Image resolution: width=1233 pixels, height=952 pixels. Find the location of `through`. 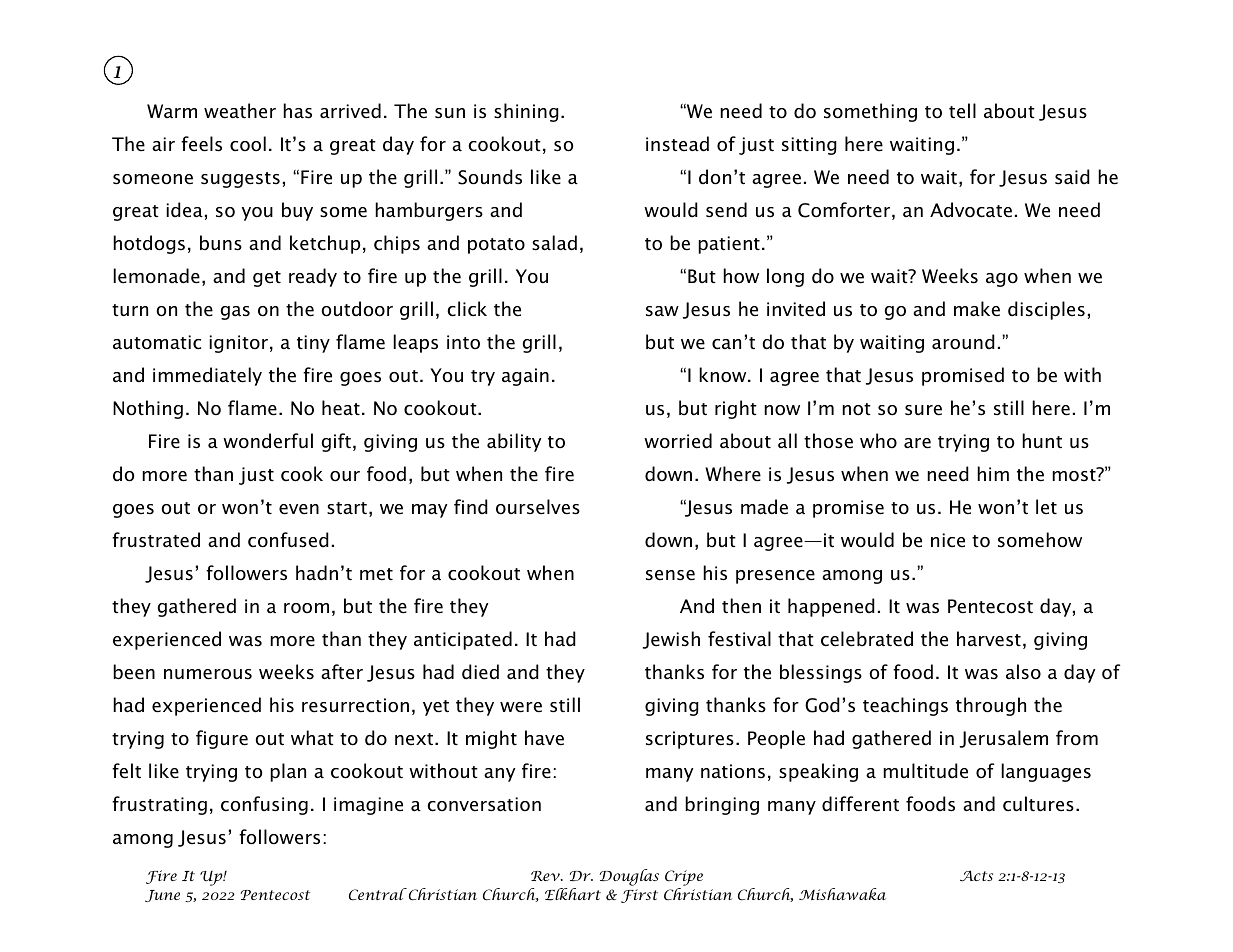

through is located at coordinates (991, 706).
